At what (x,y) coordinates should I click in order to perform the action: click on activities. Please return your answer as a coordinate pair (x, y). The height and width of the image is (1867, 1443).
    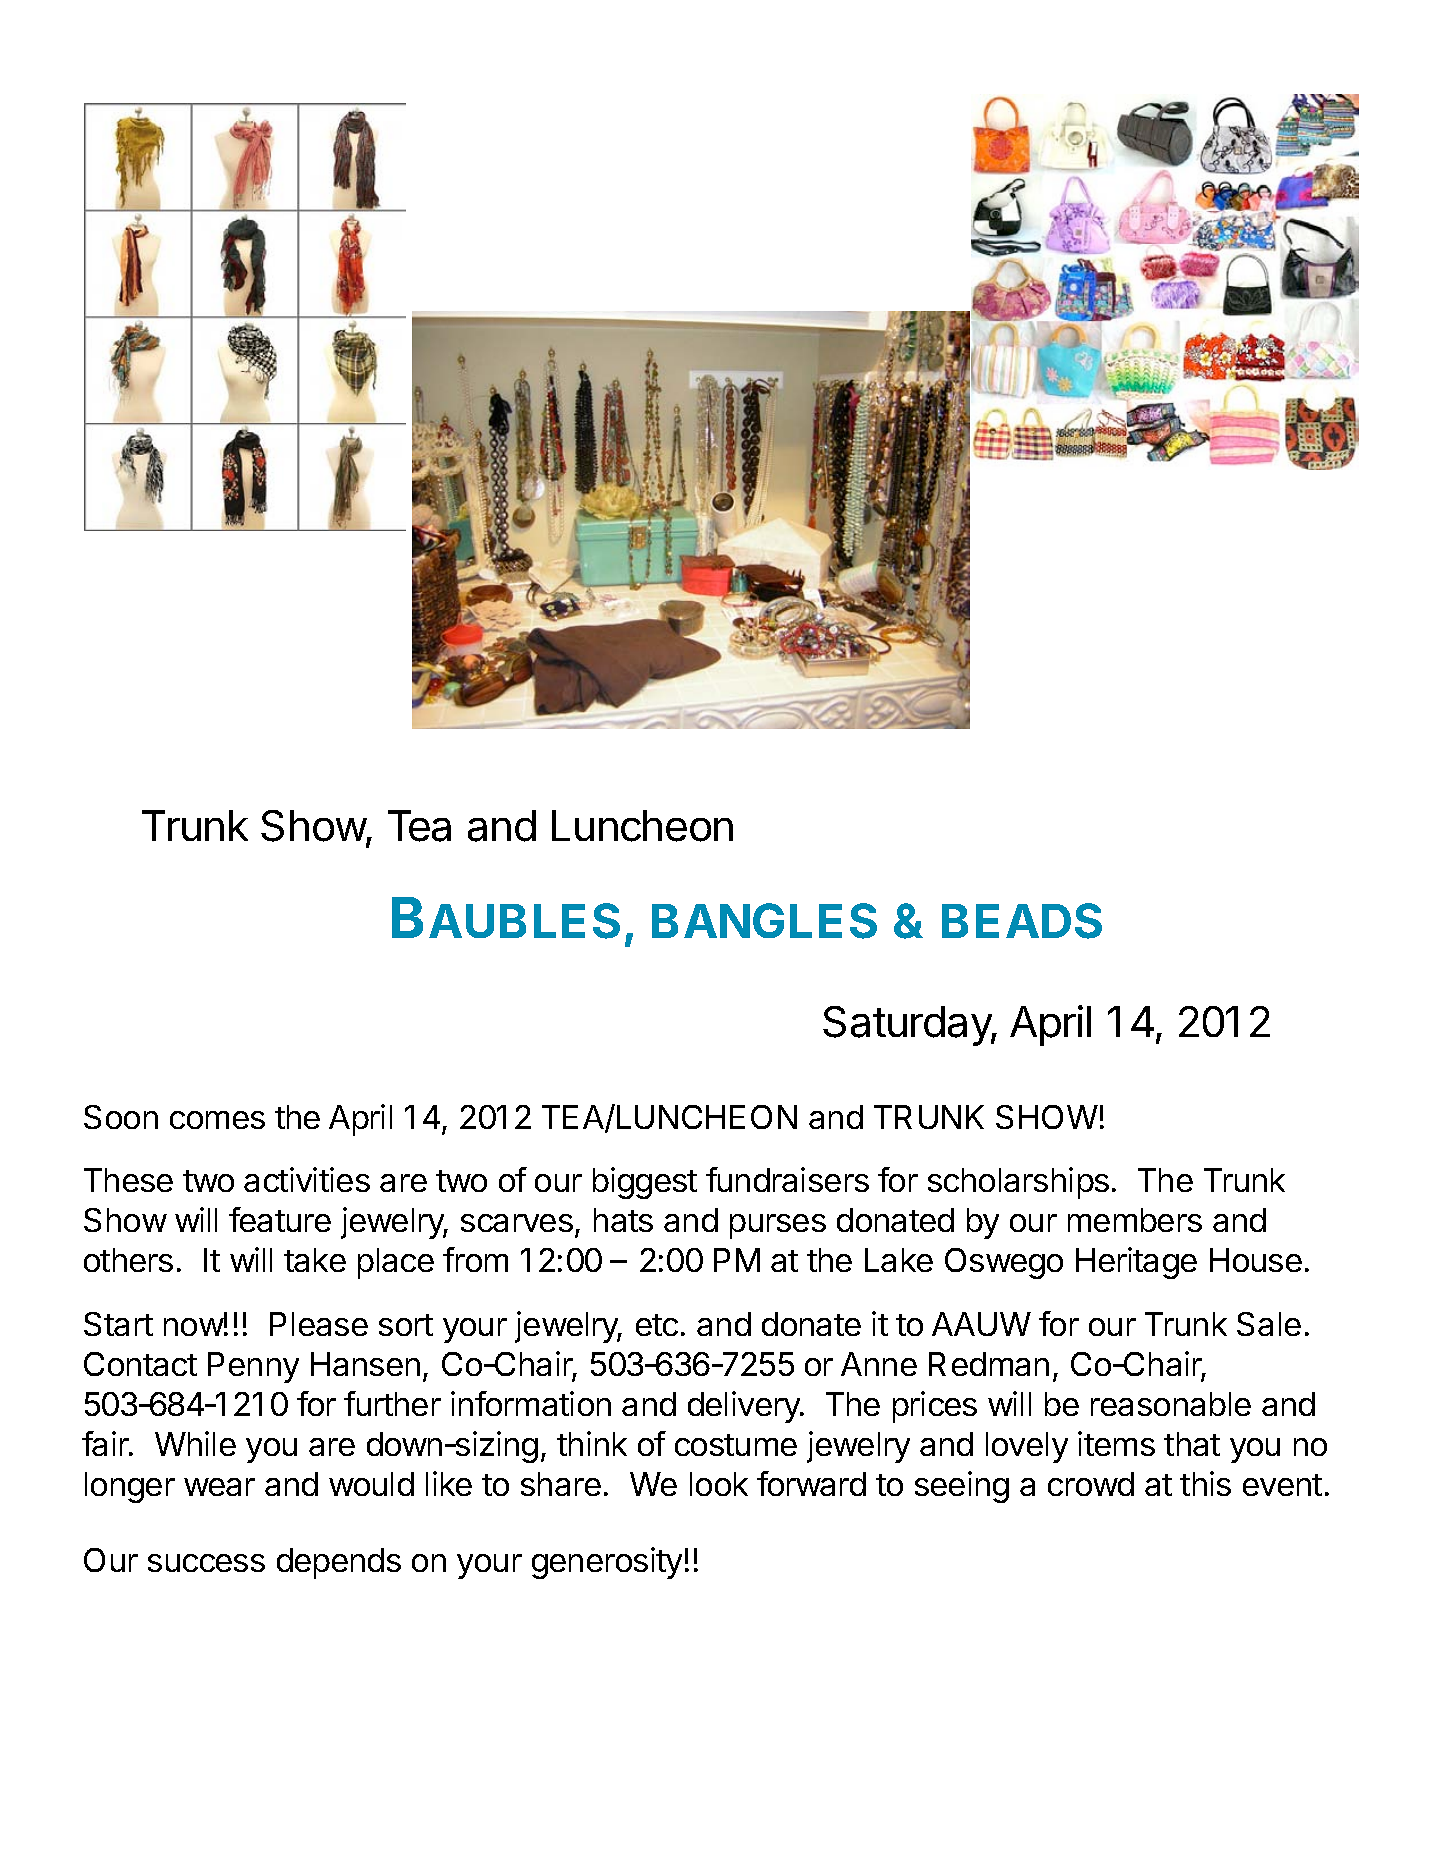
    Looking at the image, I should click on (307, 1179).
